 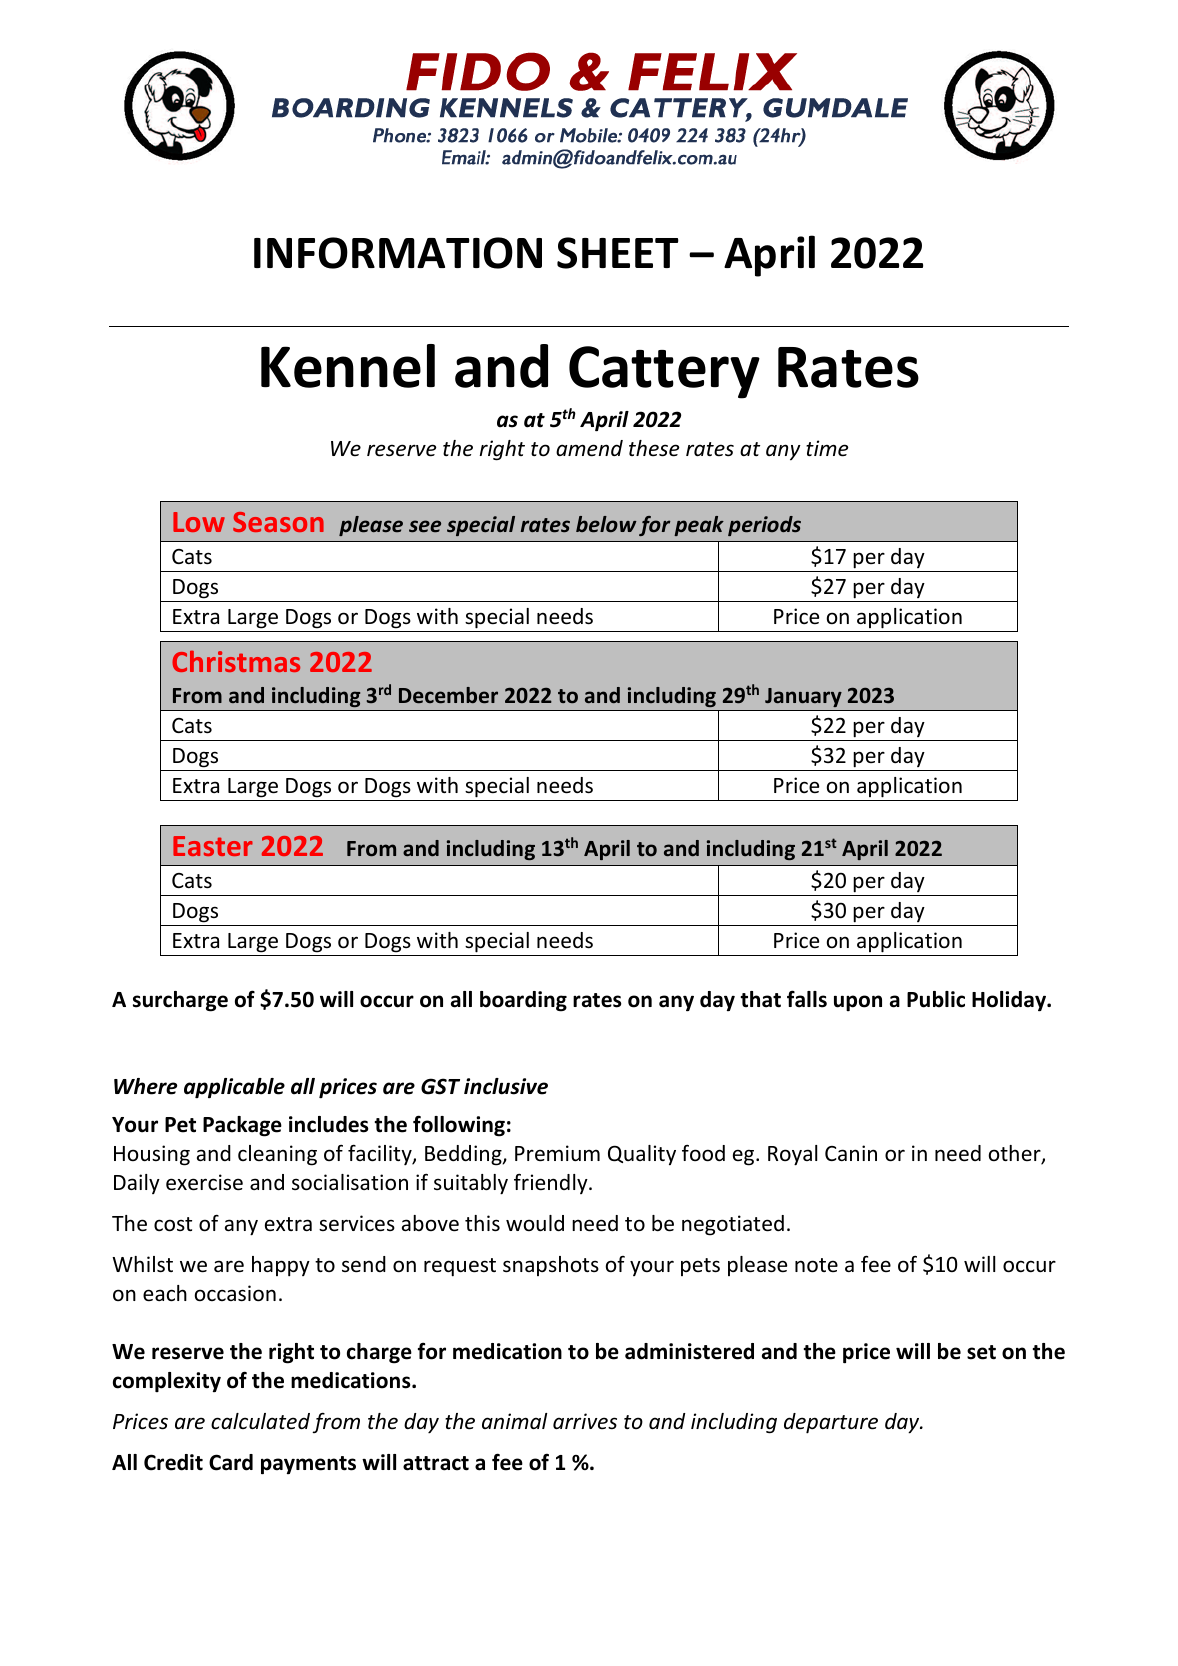 What do you see at coordinates (827, 448) in the page?
I see `time` at bounding box center [827, 448].
